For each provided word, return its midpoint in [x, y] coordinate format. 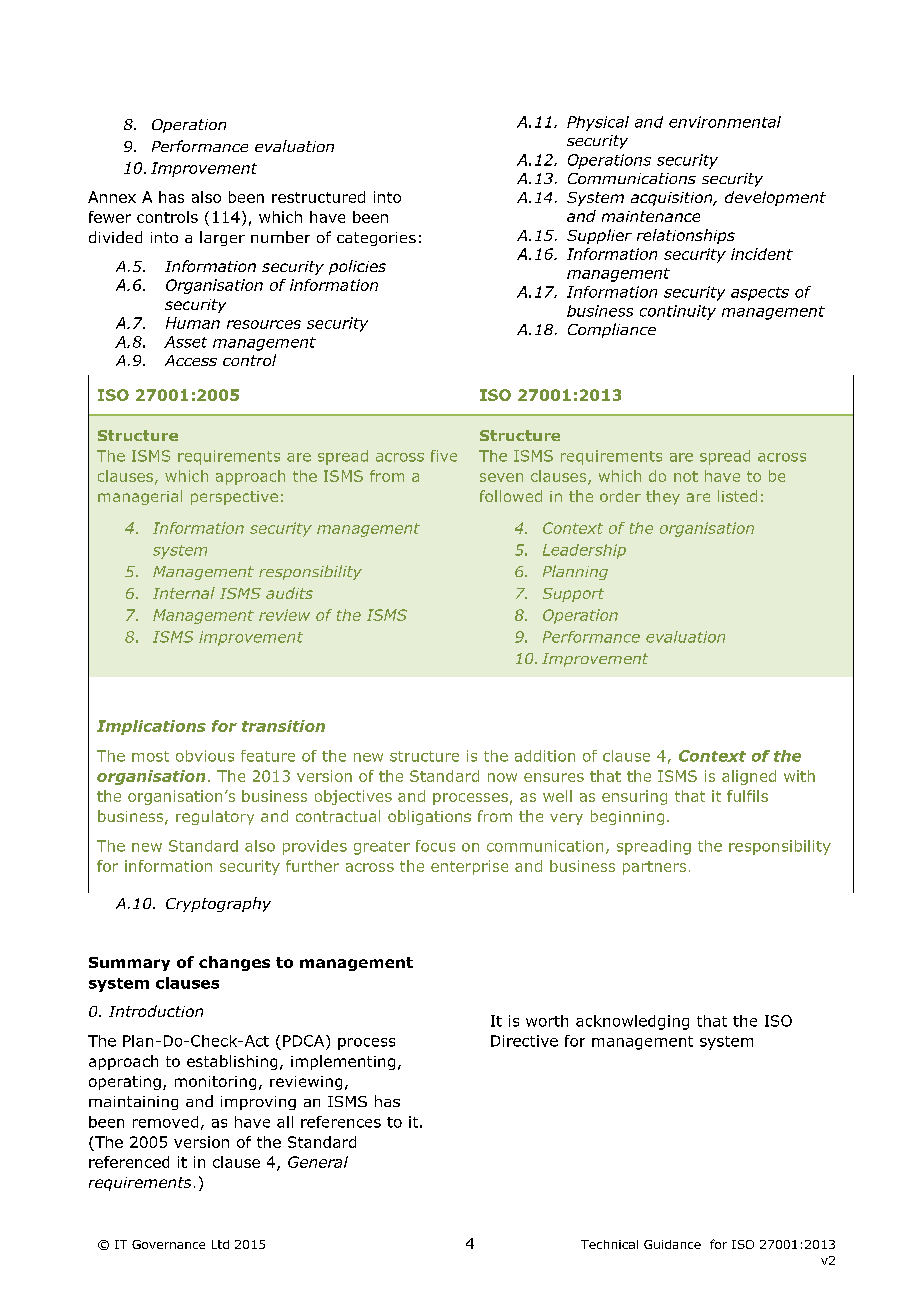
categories [376, 239]
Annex [112, 197]
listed [737, 496]
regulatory [215, 817]
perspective [234, 498]
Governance [168, 1244]
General [318, 1162]
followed [511, 496]
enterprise [469, 867]
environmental [725, 122]
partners [654, 868]
